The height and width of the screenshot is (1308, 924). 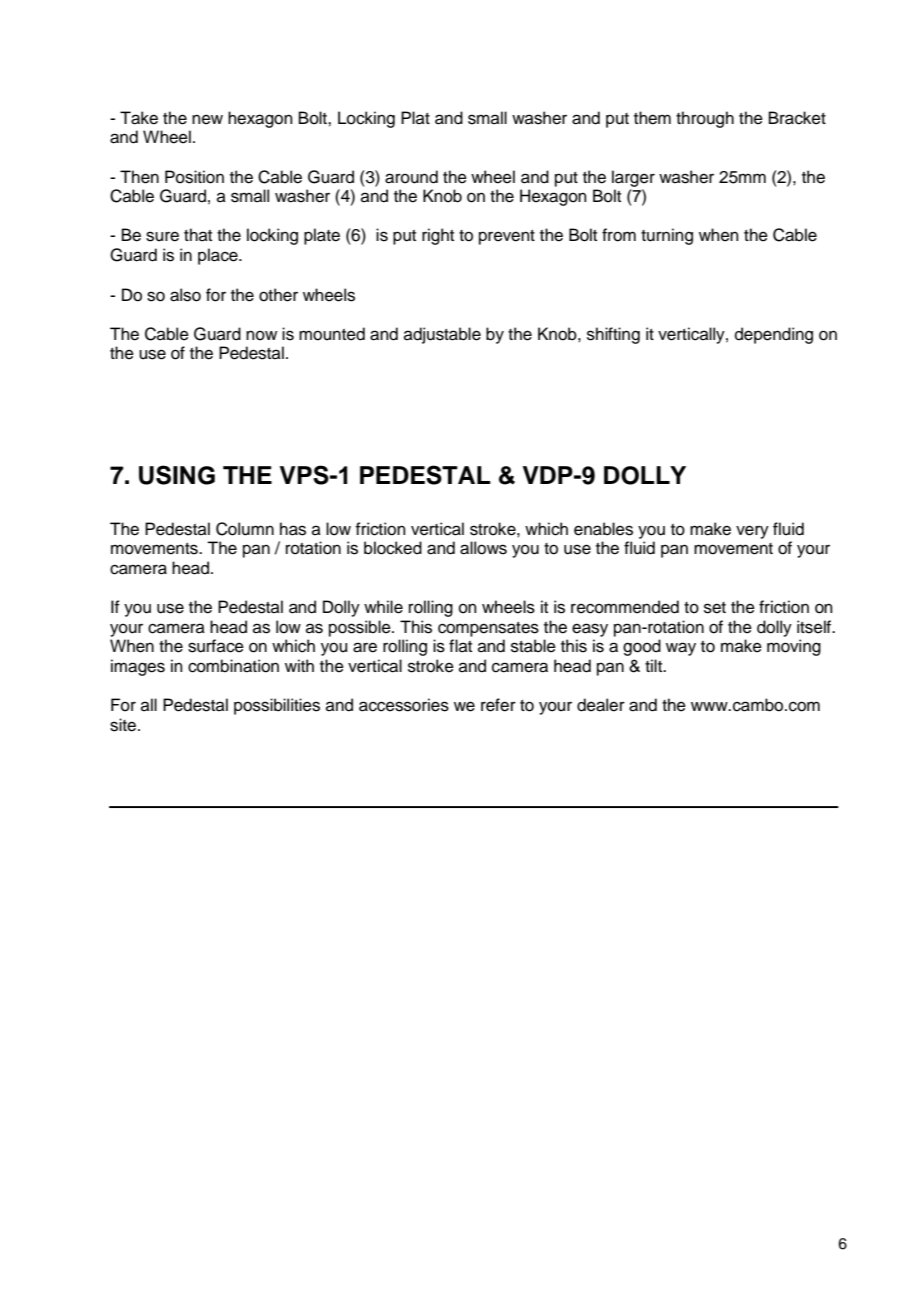 I want to click on tilt, so click(x=655, y=665).
